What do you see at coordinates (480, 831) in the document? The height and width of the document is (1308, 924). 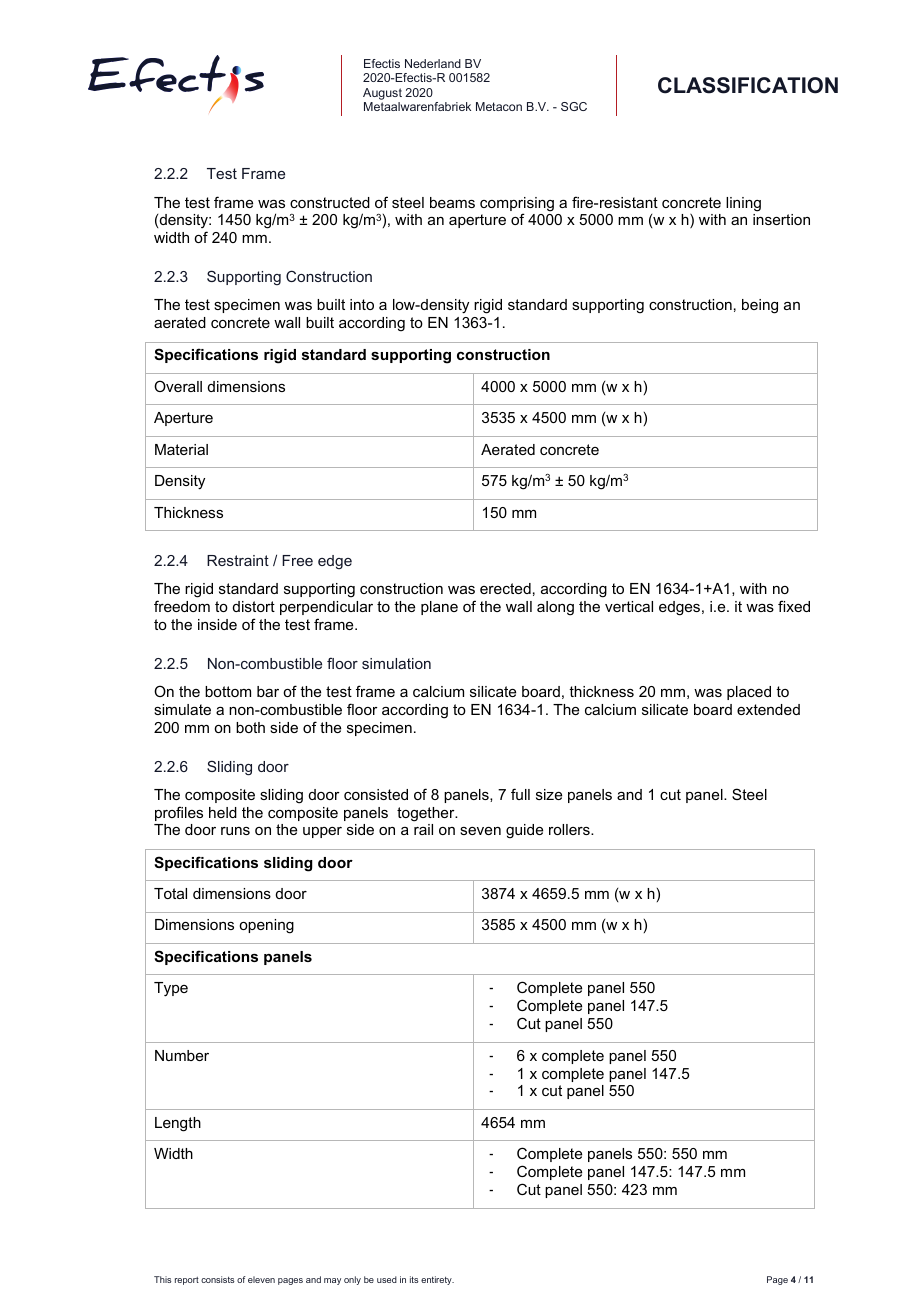 I see `seven` at bounding box center [480, 831].
